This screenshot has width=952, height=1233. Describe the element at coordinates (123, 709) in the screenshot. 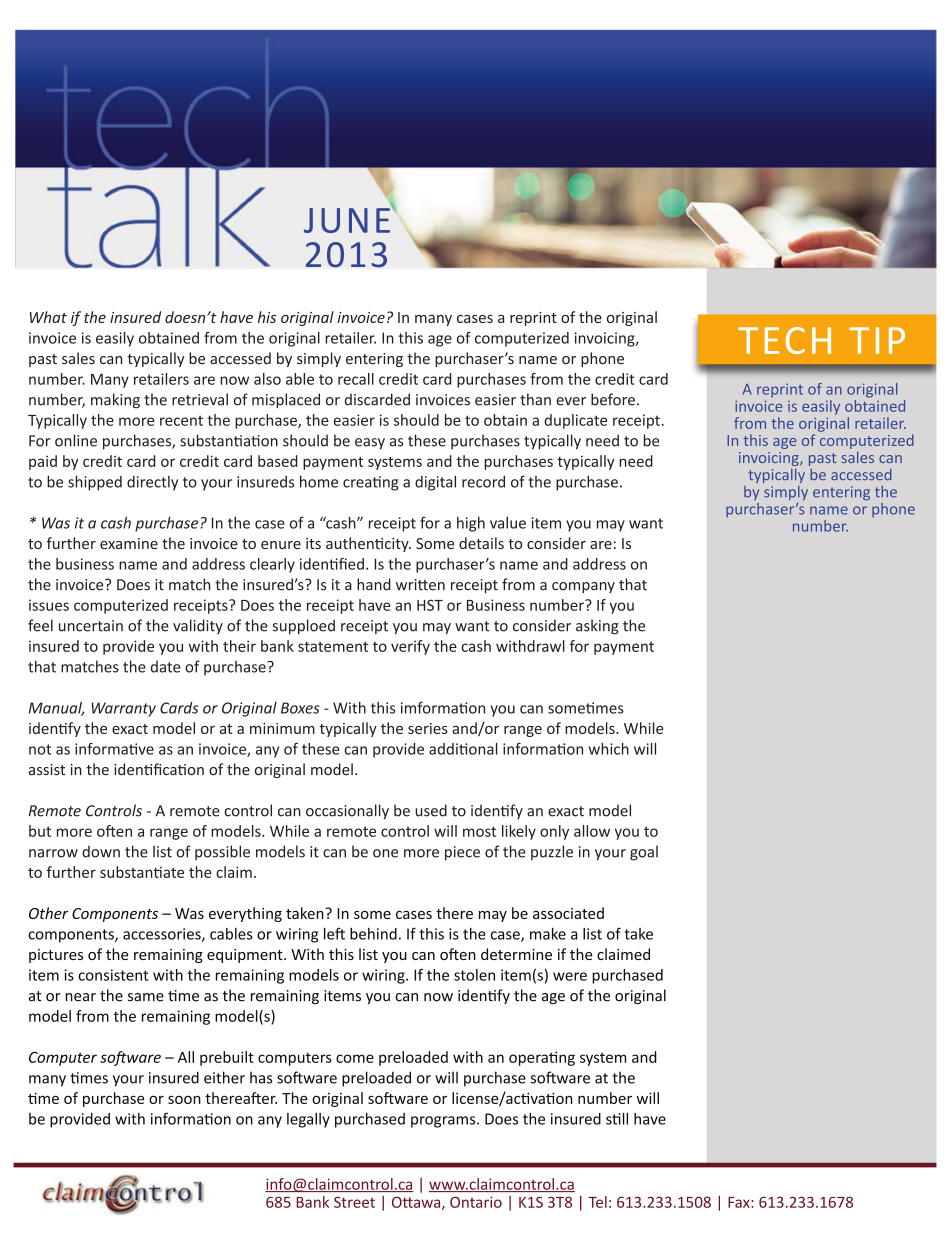

I see `Warranty` at that location.
